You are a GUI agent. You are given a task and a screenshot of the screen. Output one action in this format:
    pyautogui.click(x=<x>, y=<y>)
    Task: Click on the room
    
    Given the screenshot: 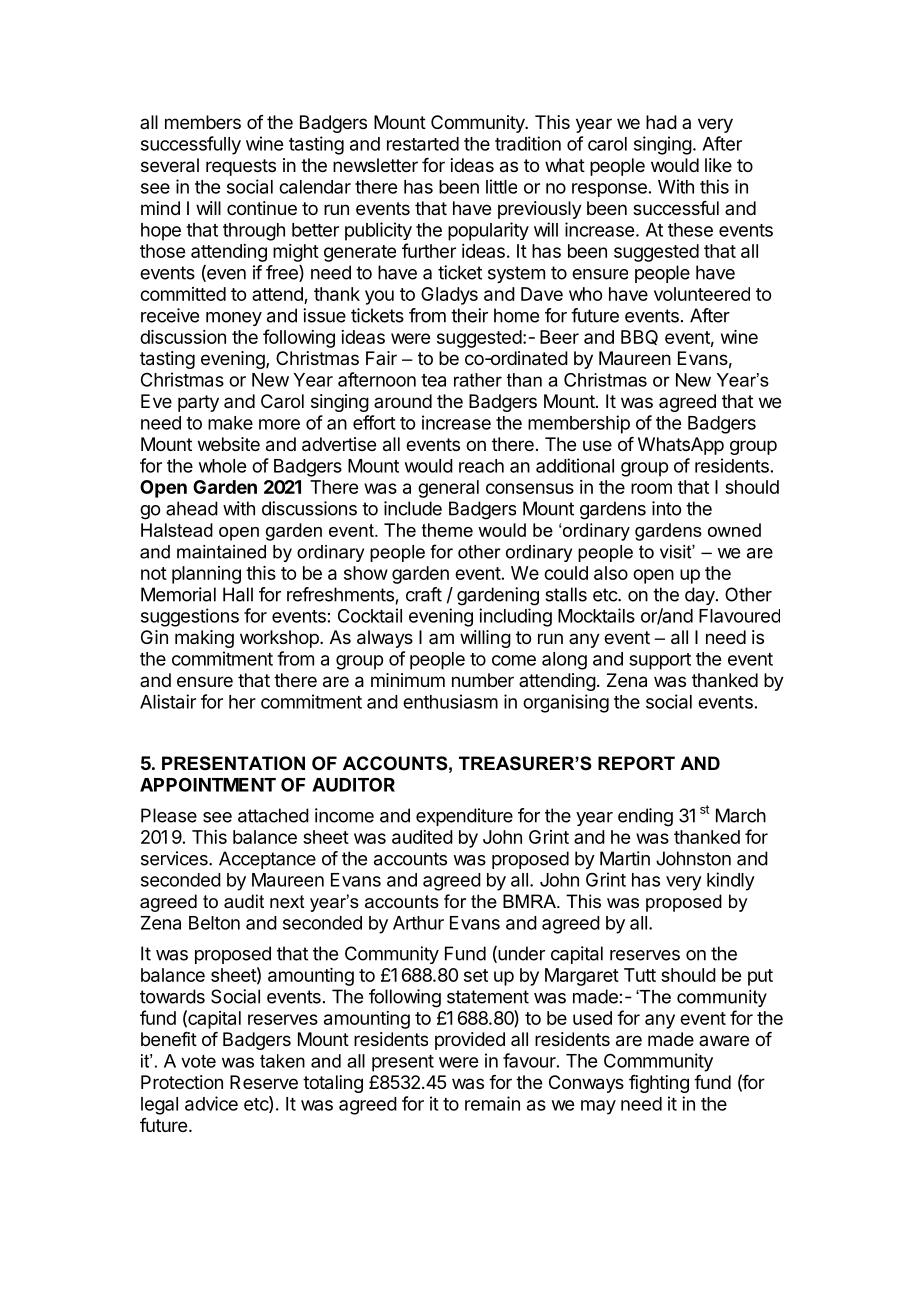 What is the action you would take?
    pyautogui.click(x=651, y=488)
